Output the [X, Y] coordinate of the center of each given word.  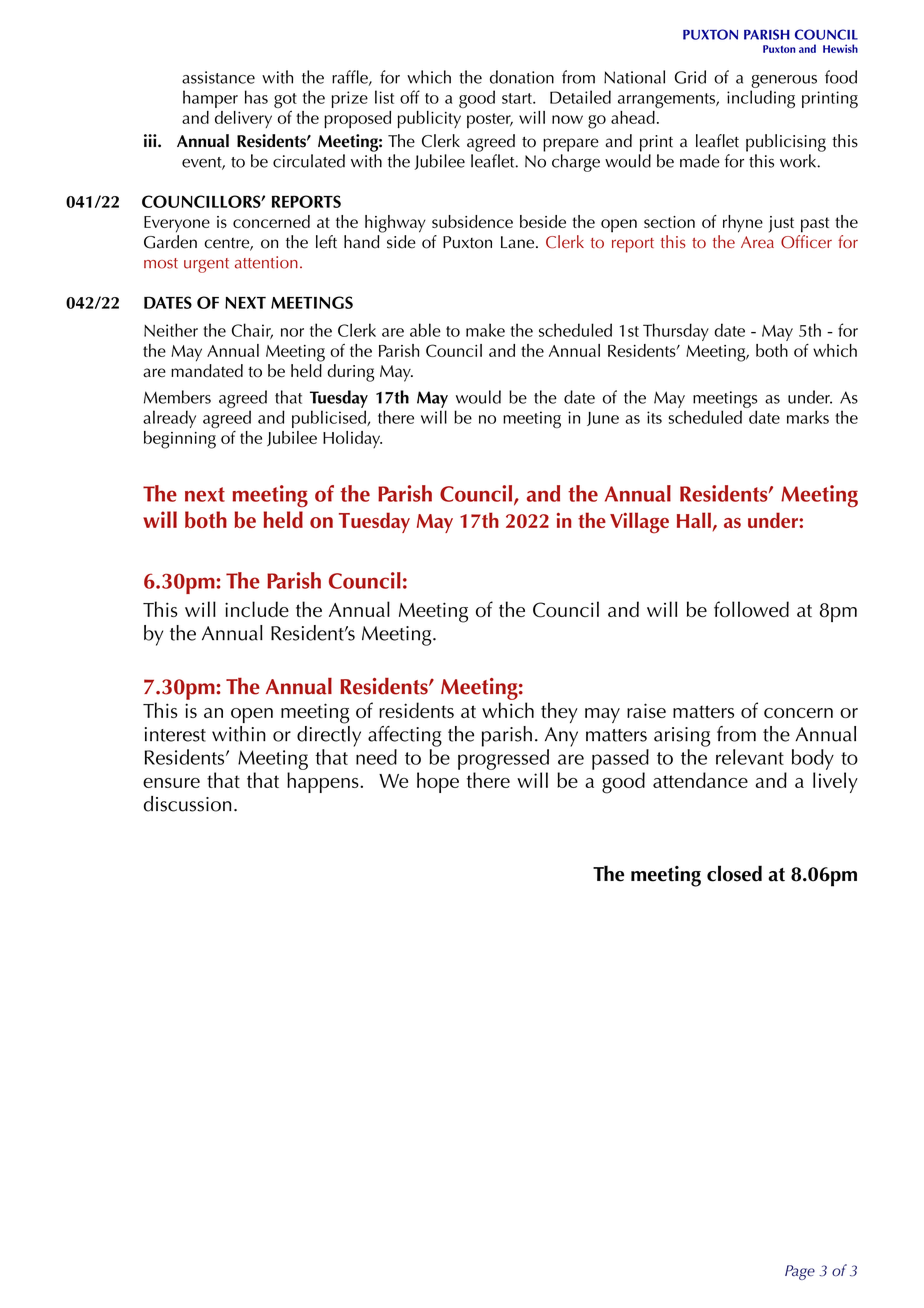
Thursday [676, 332]
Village [639, 523]
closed [734, 873]
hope [438, 782]
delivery [243, 119]
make [485, 330]
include [257, 609]
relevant [750, 757]
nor [292, 332]
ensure [171, 783]
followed [751, 609]
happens [324, 782]
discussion [188, 804]
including [761, 99]
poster [490, 120]
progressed [503, 759]
